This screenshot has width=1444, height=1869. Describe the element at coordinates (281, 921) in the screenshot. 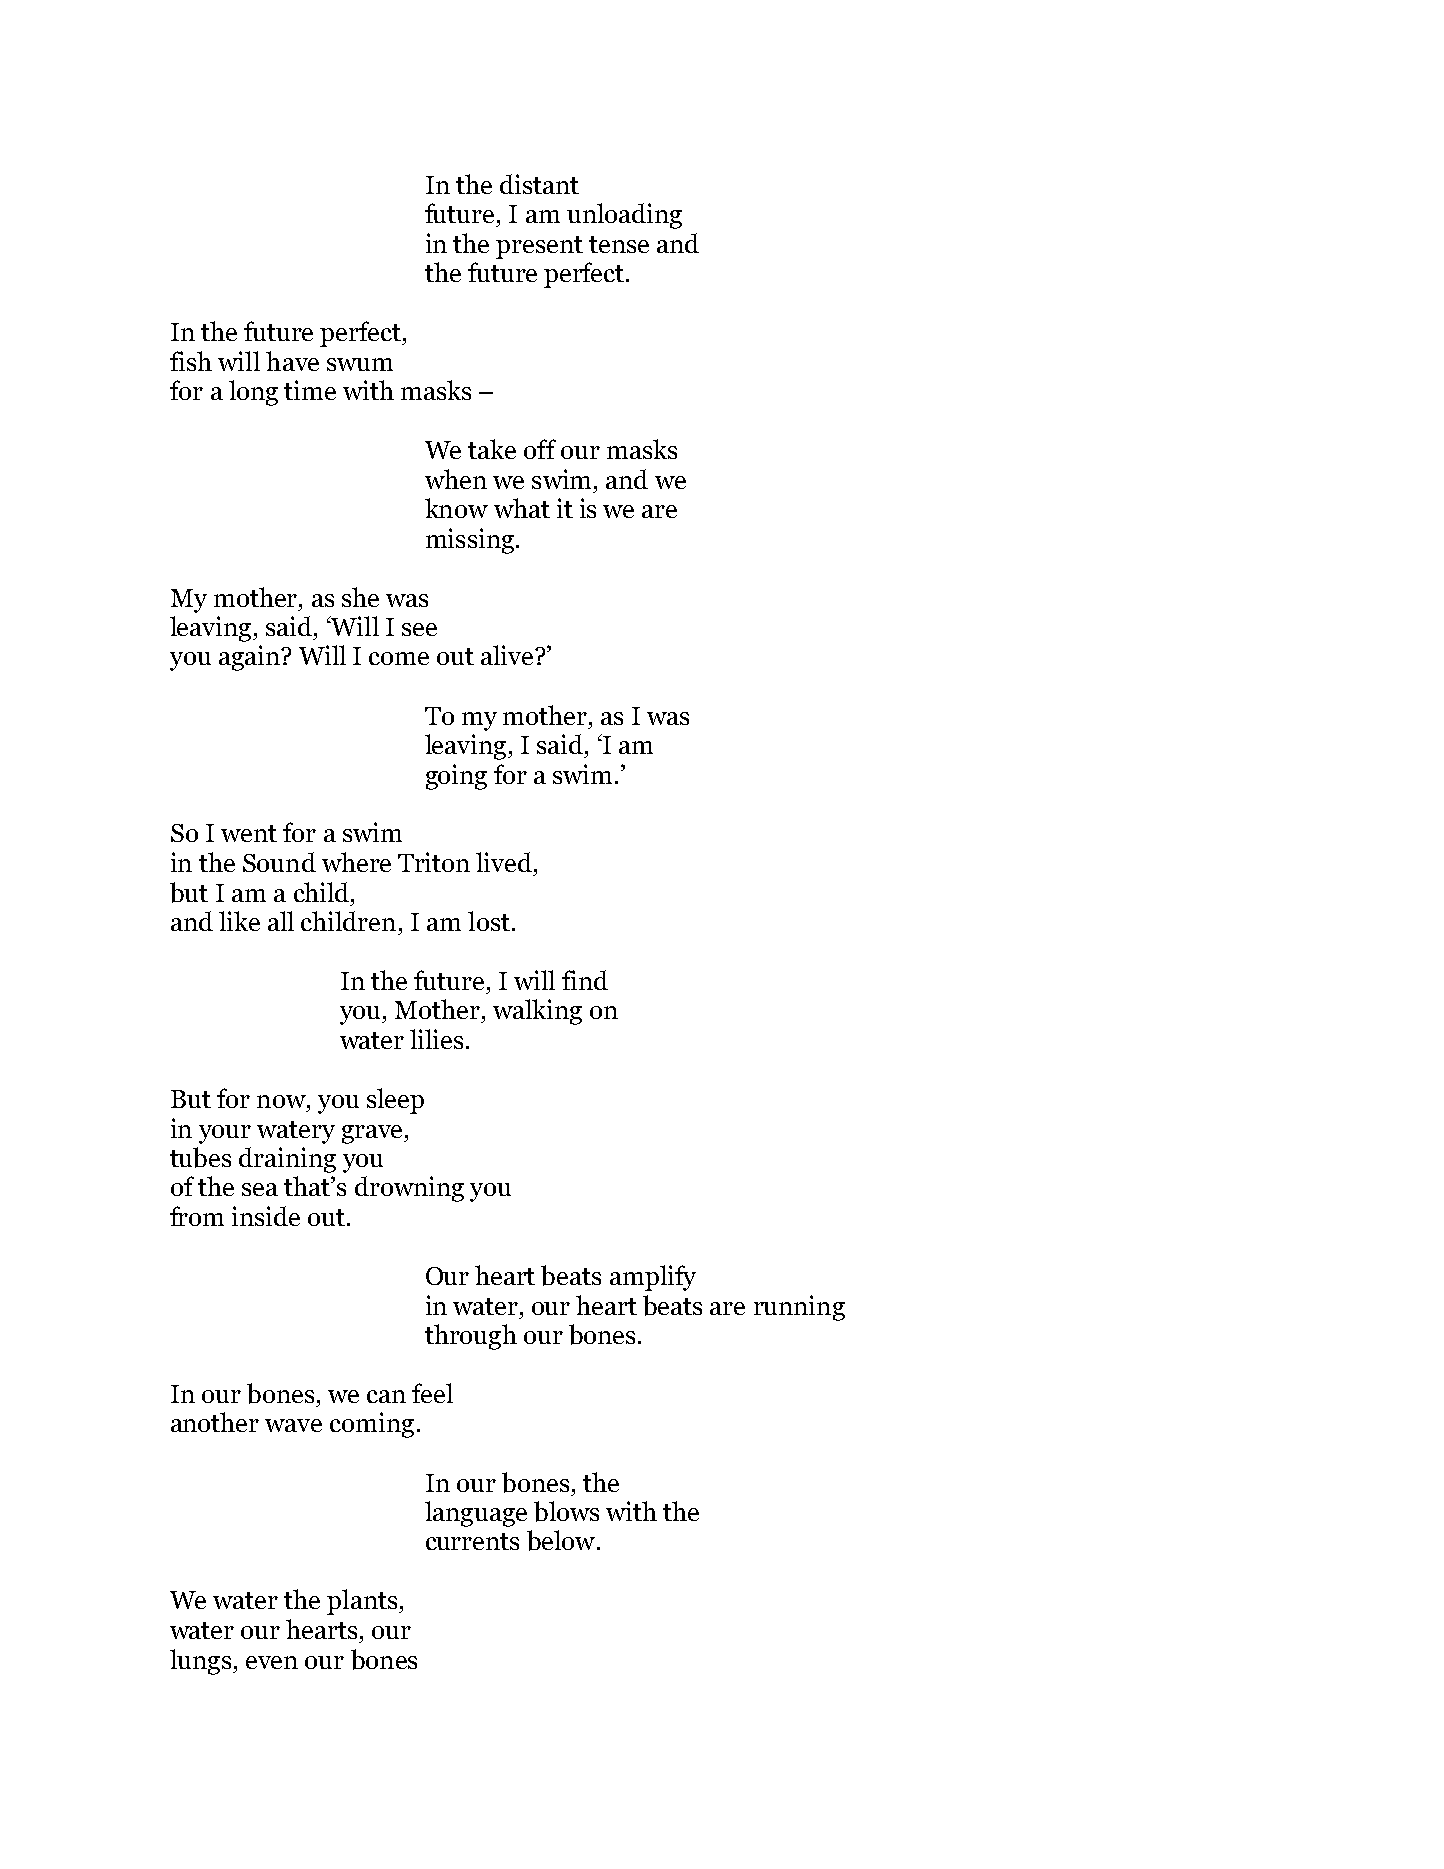

I see `all` at that location.
